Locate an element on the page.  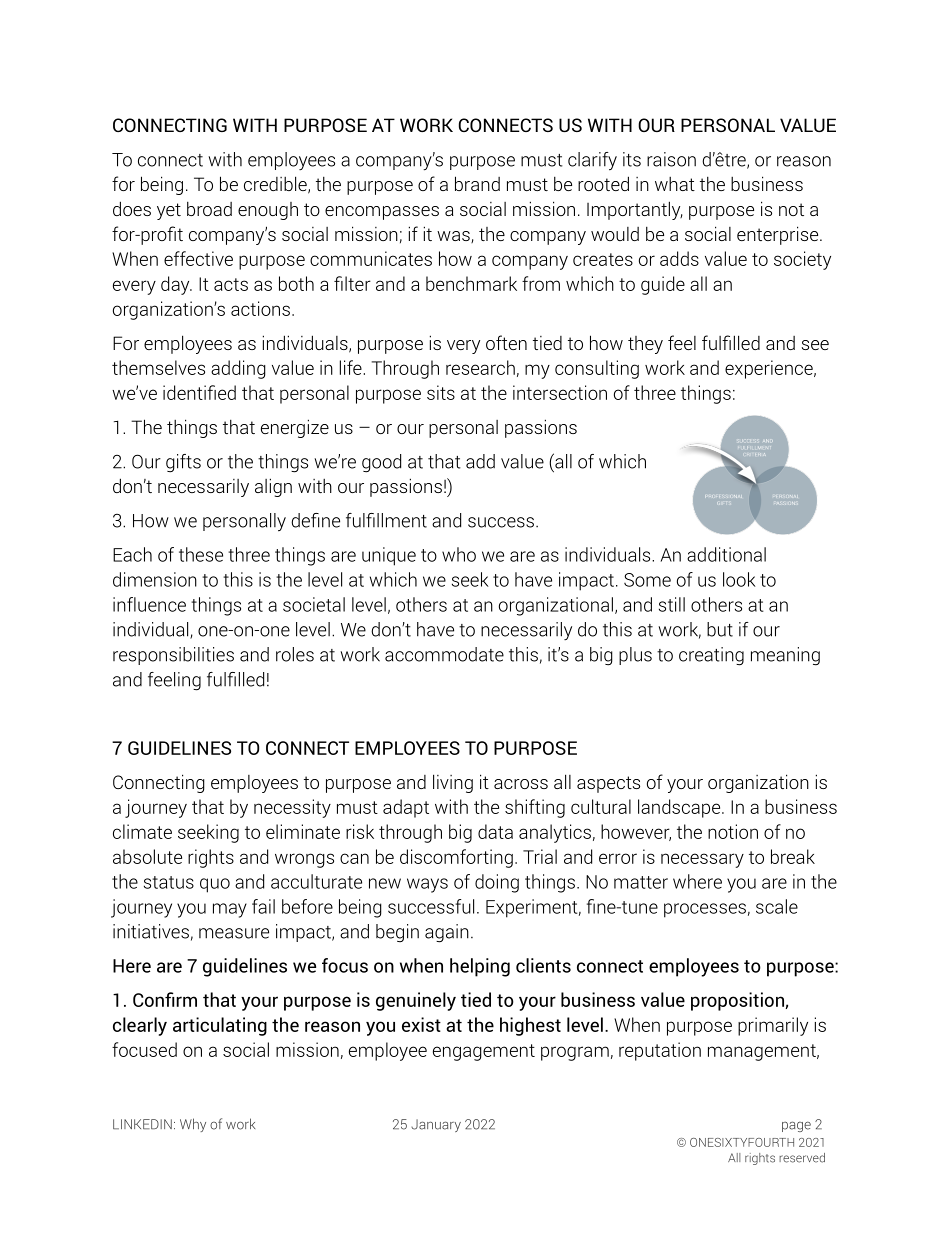
who is located at coordinates (459, 554).
